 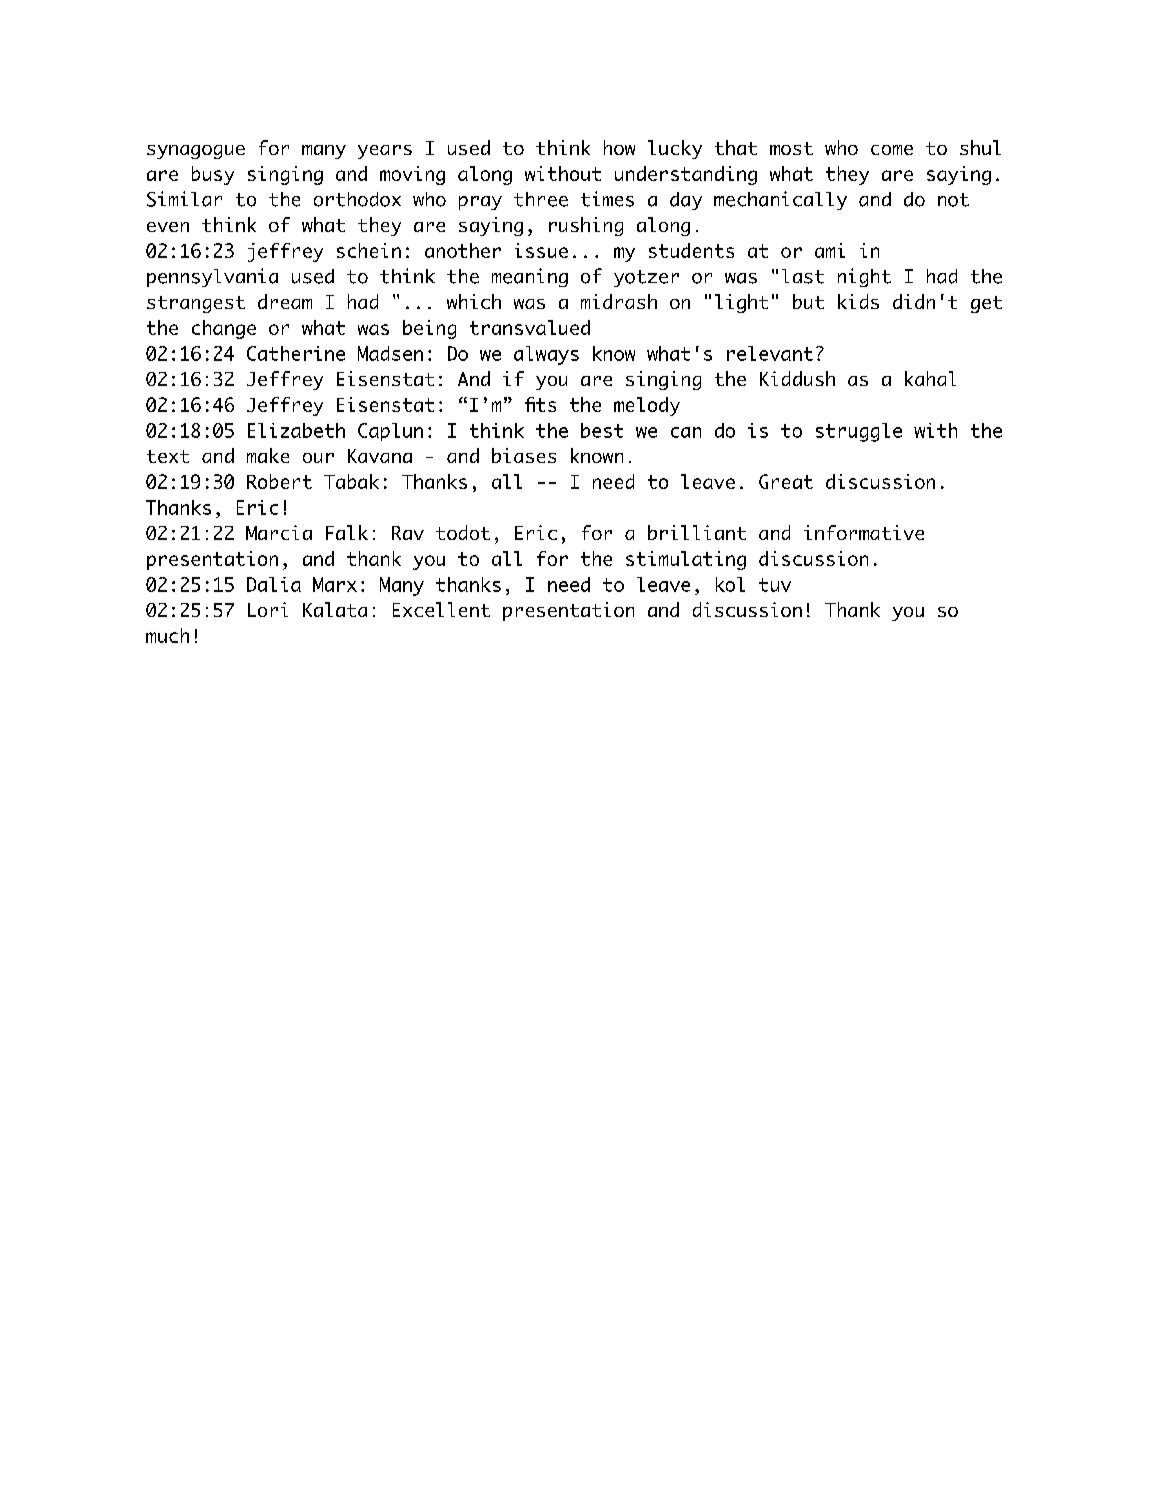 What do you see at coordinates (619, 147) in the page?
I see `how` at bounding box center [619, 147].
